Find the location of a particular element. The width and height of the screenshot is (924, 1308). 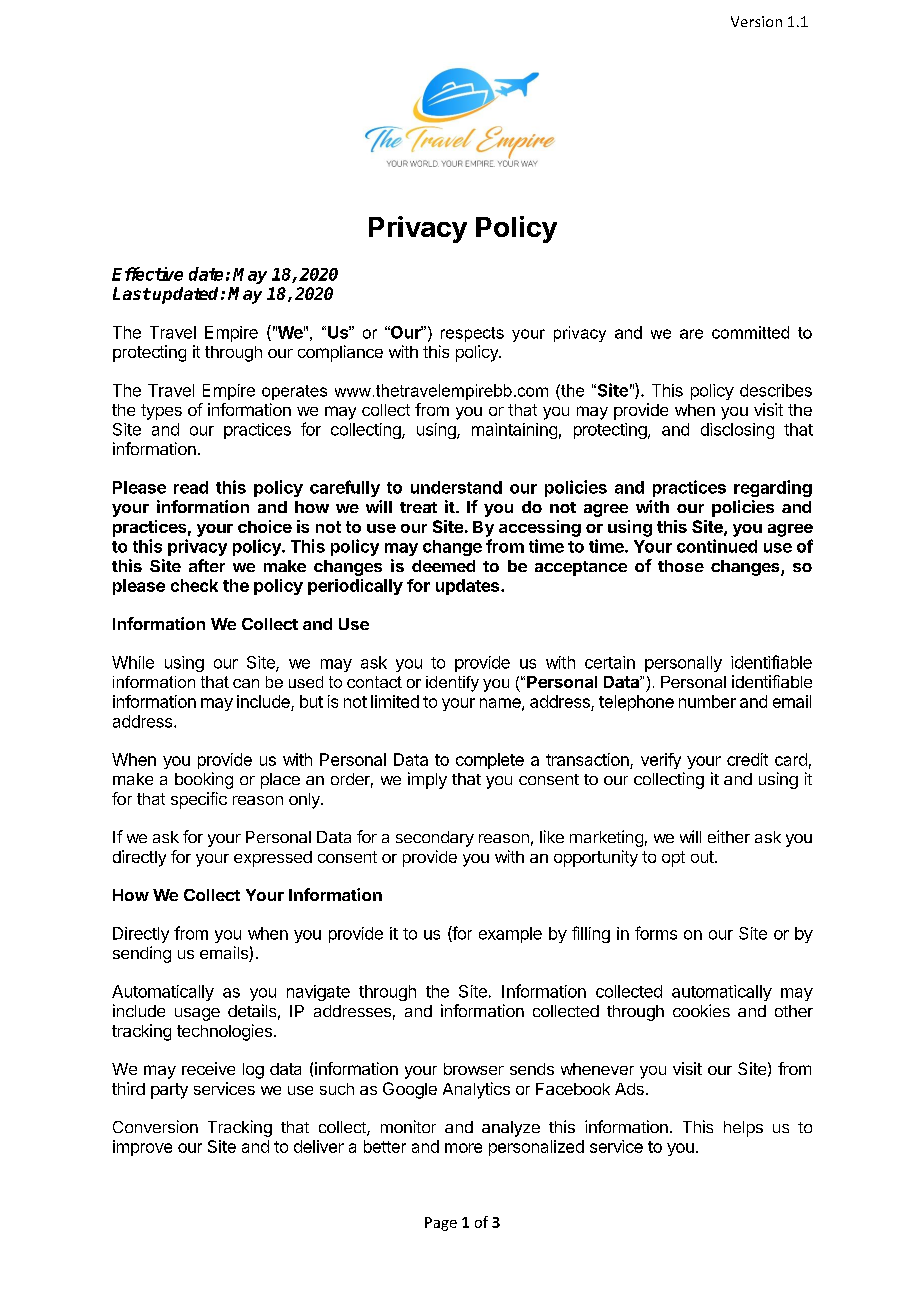

committed is located at coordinates (750, 332).
